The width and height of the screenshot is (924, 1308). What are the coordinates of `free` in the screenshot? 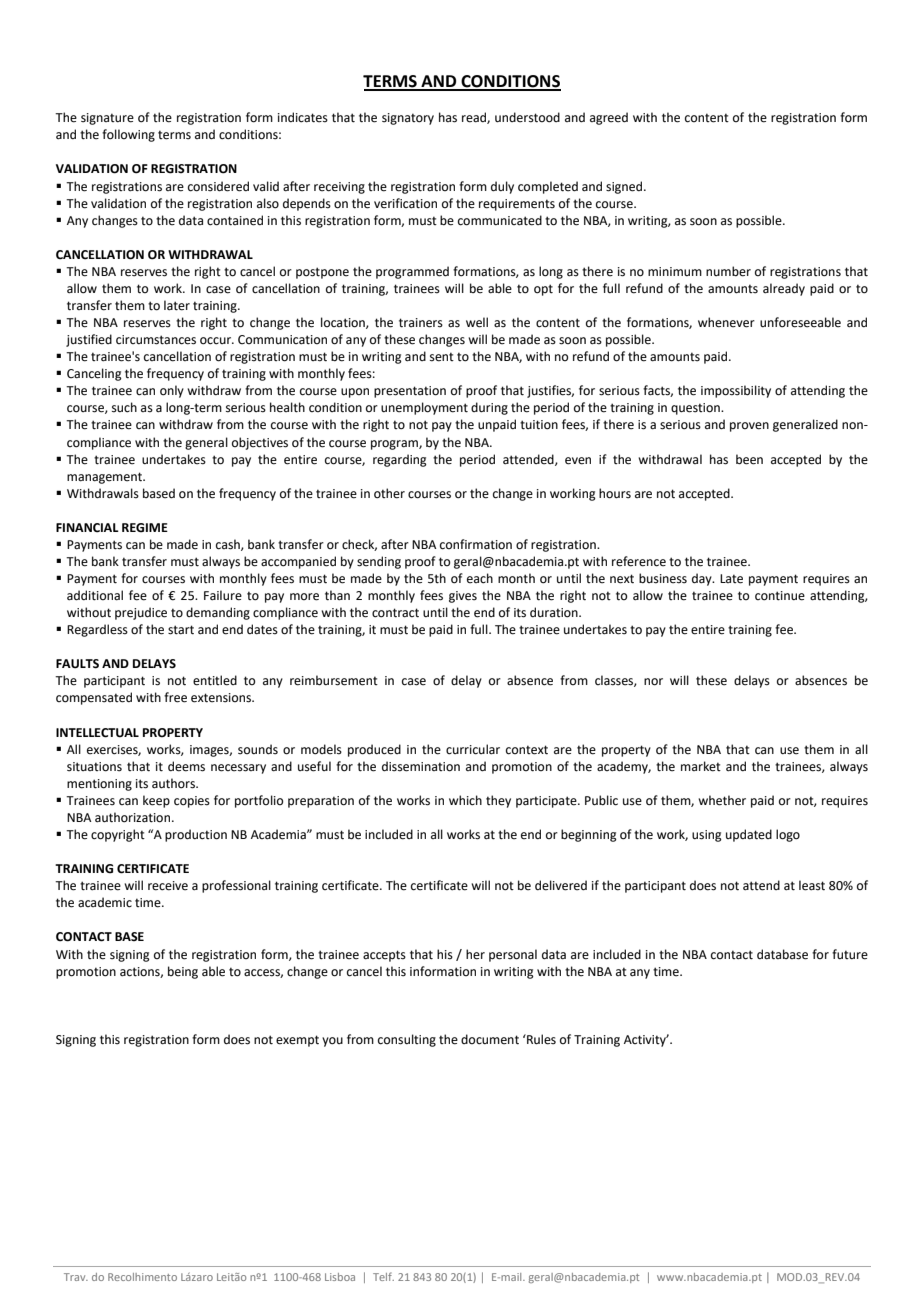 It's located at (175, 697).
